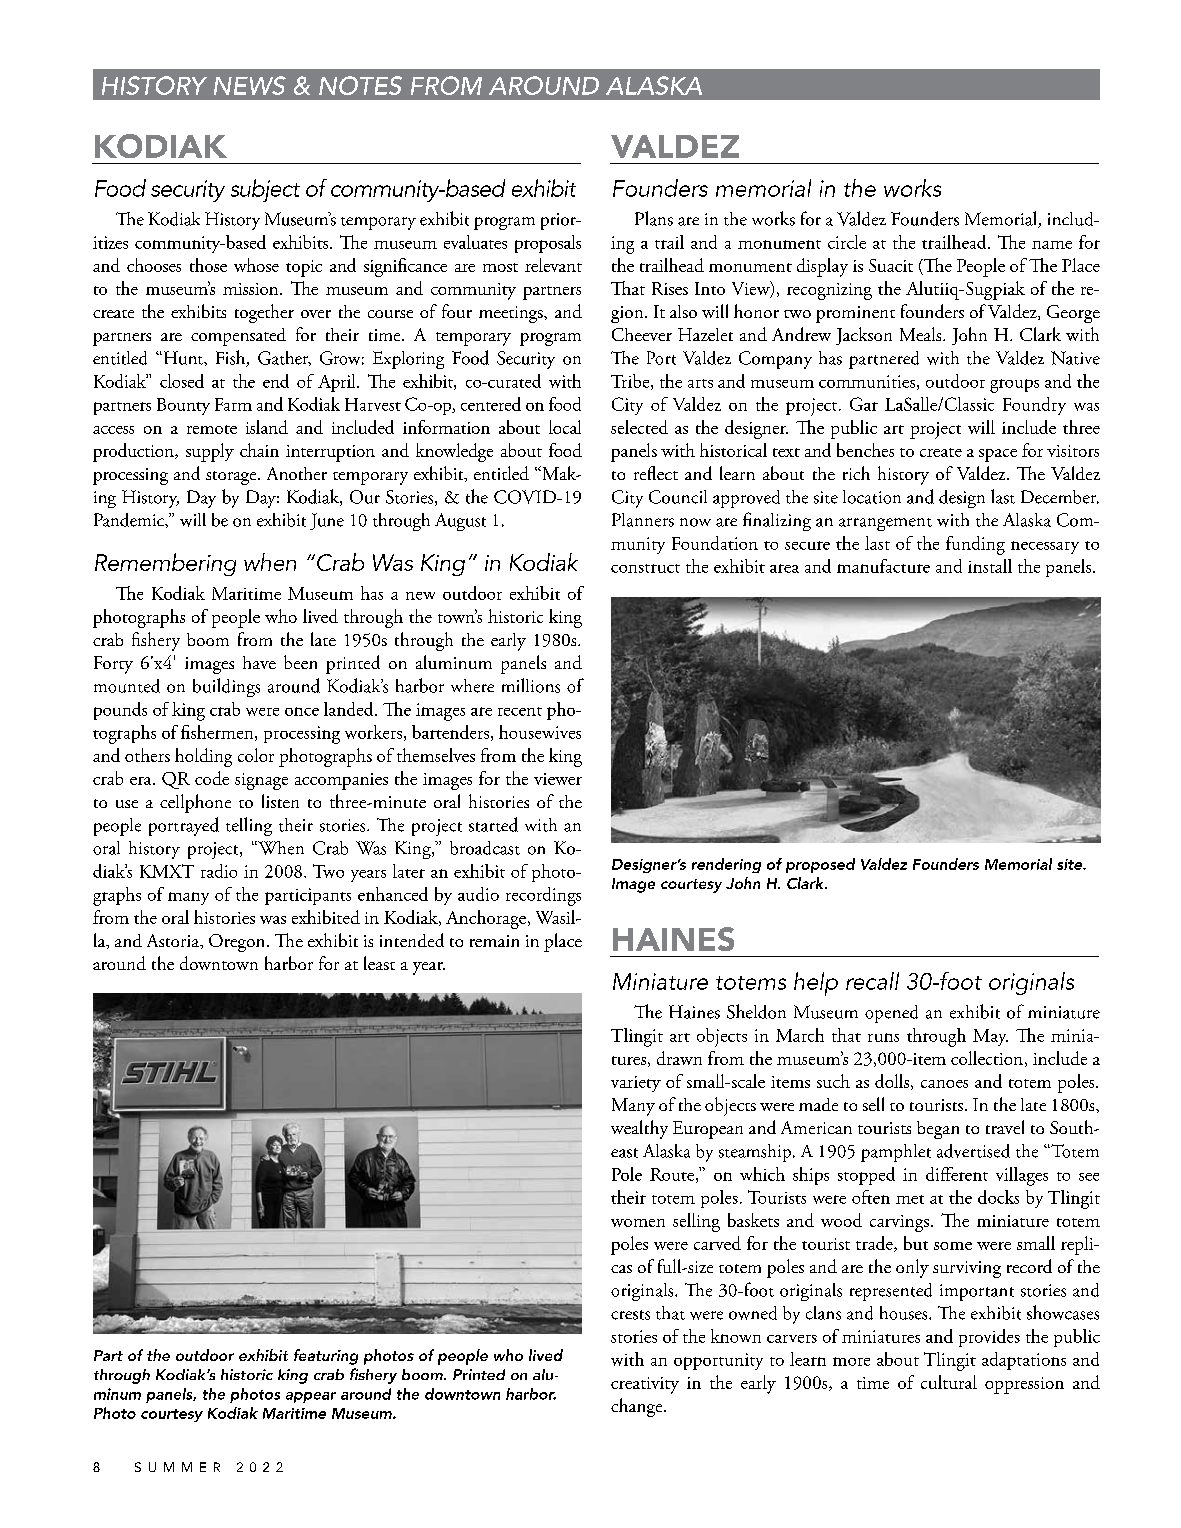  What do you see at coordinates (250, 85) in the screenshot?
I see `NEWS` at bounding box center [250, 85].
